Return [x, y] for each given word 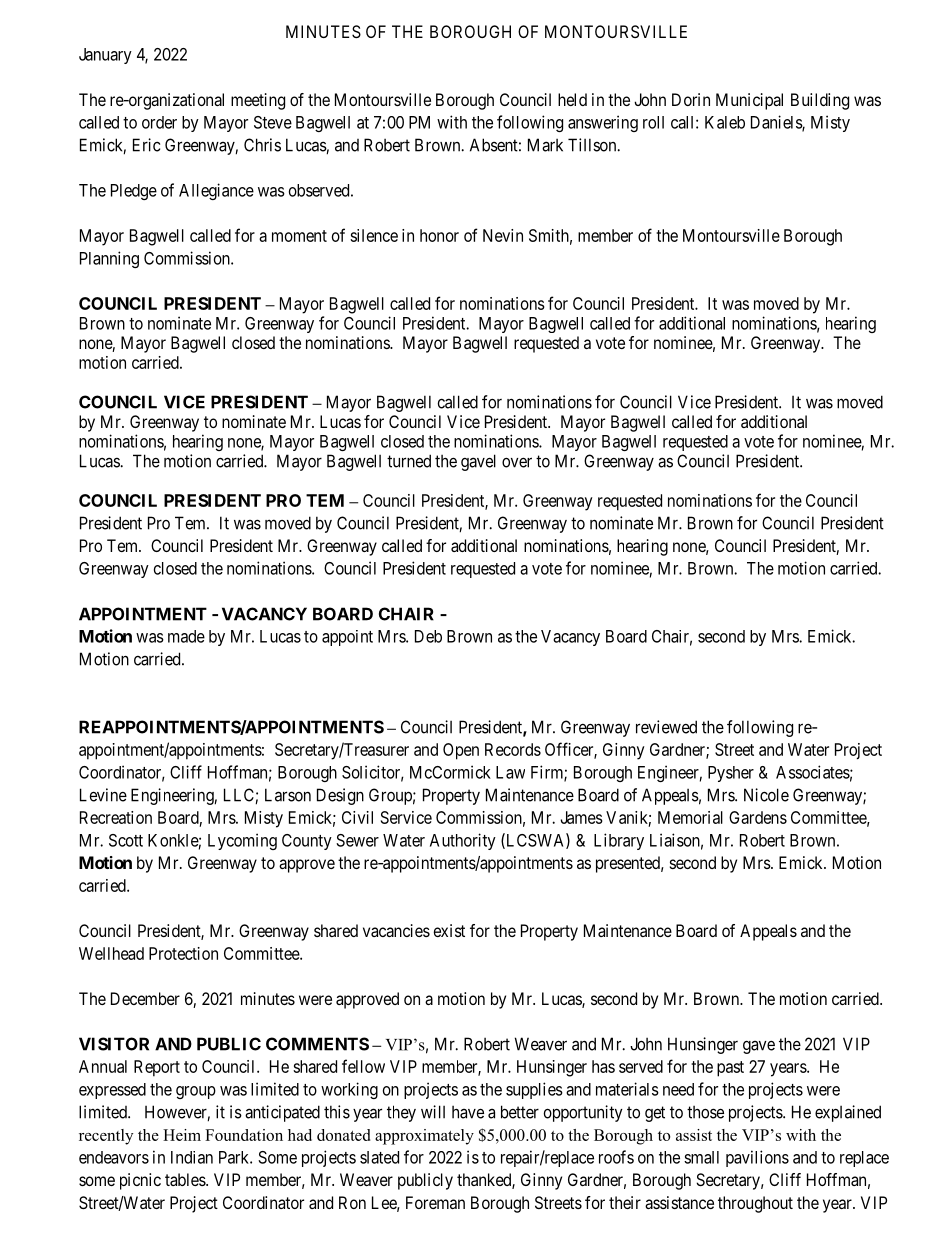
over [517, 462]
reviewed [666, 727]
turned [409, 461]
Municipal [749, 101]
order [159, 122]
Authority [463, 841]
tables [186, 1179]
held [572, 99]
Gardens [758, 817]
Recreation [116, 817]
